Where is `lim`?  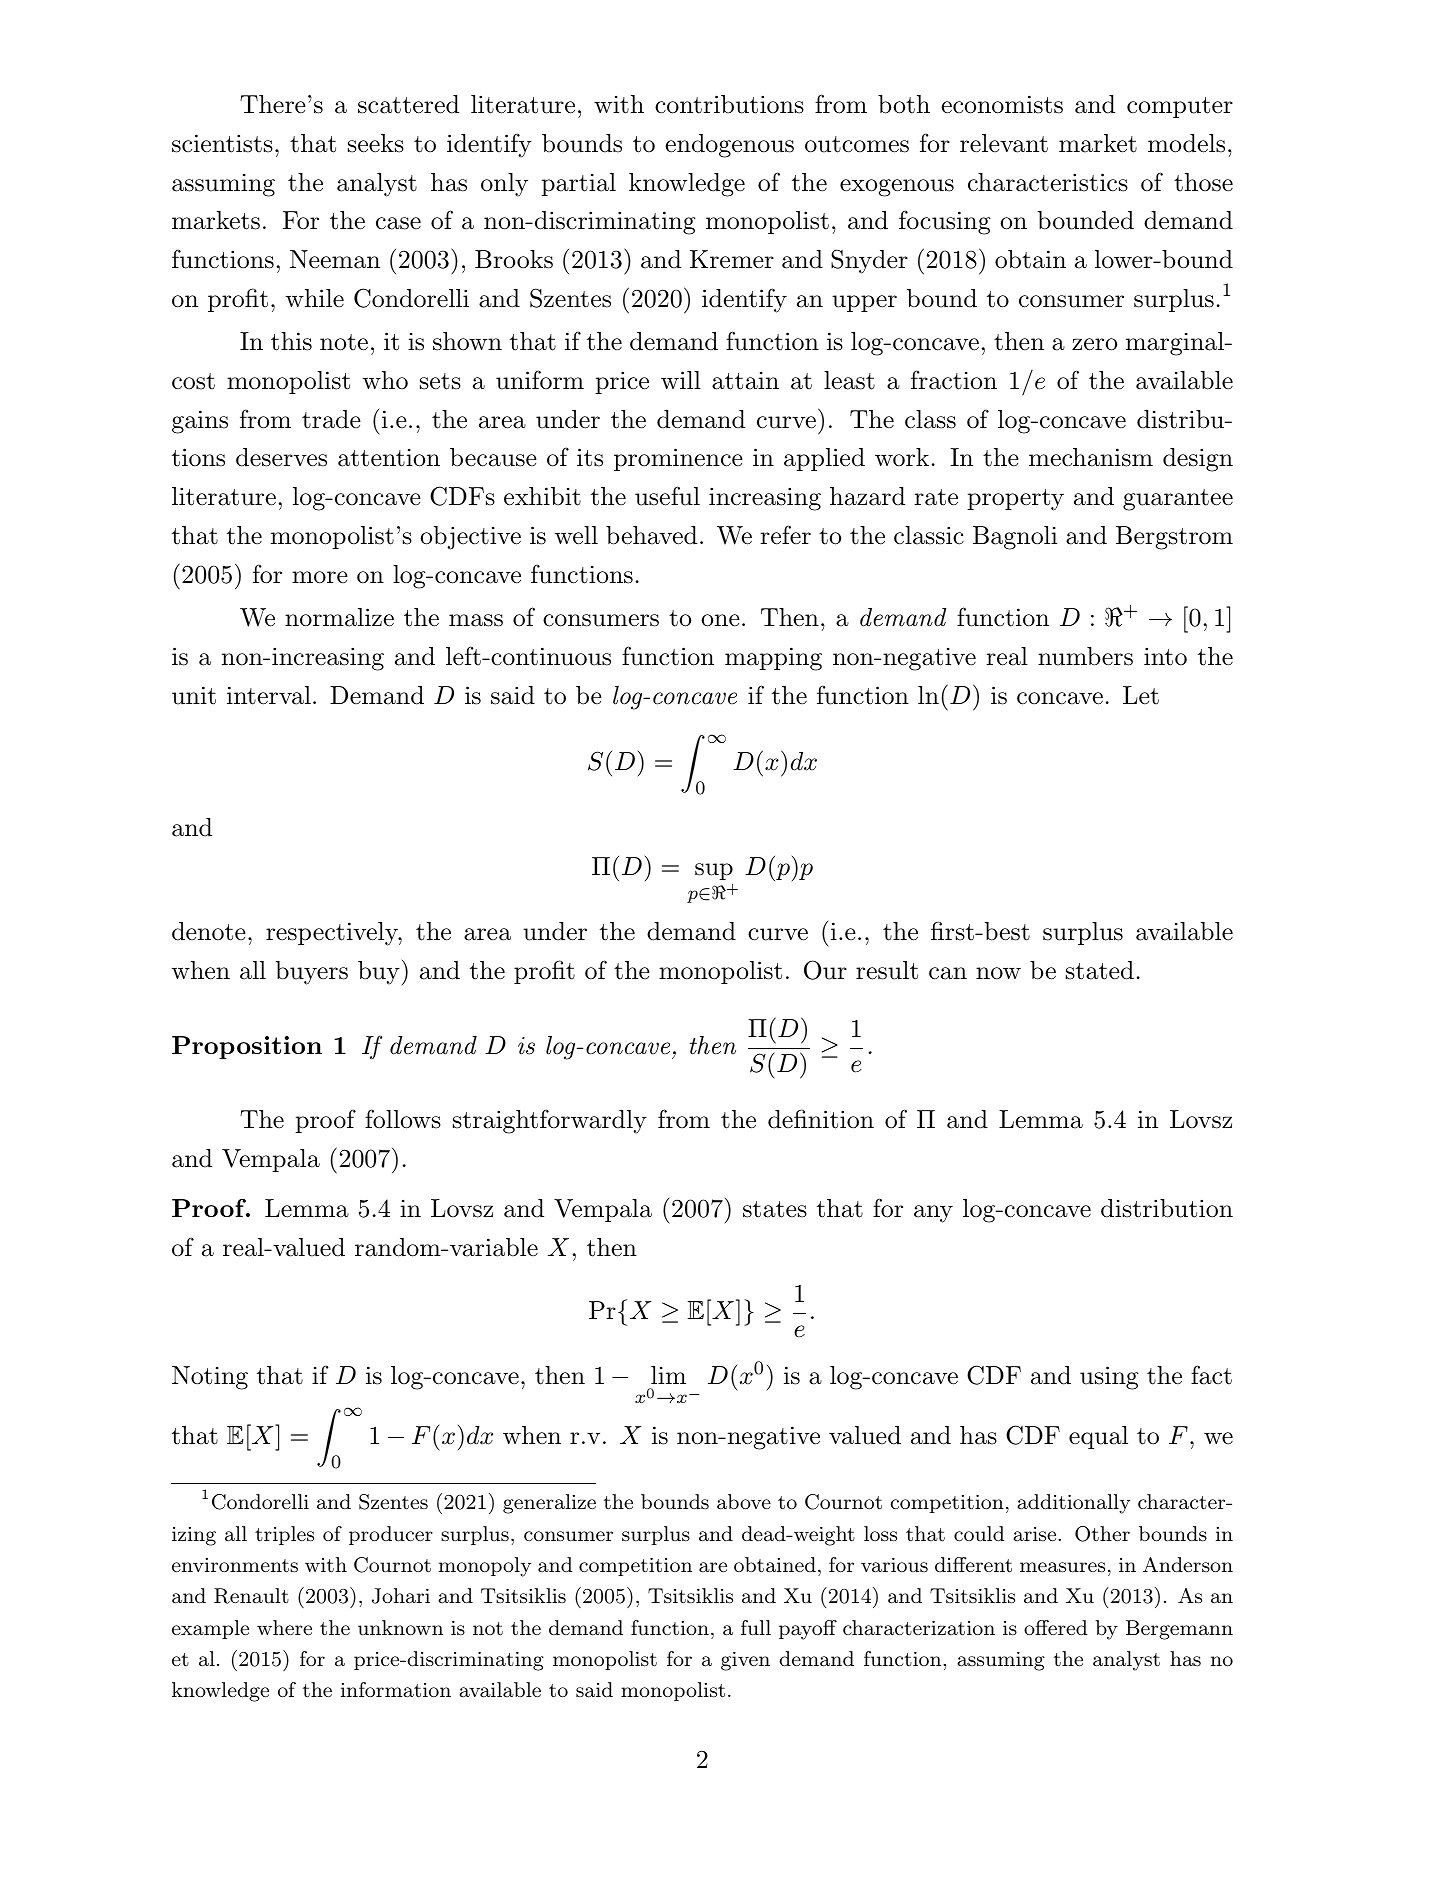 lim is located at coordinates (668, 1375).
